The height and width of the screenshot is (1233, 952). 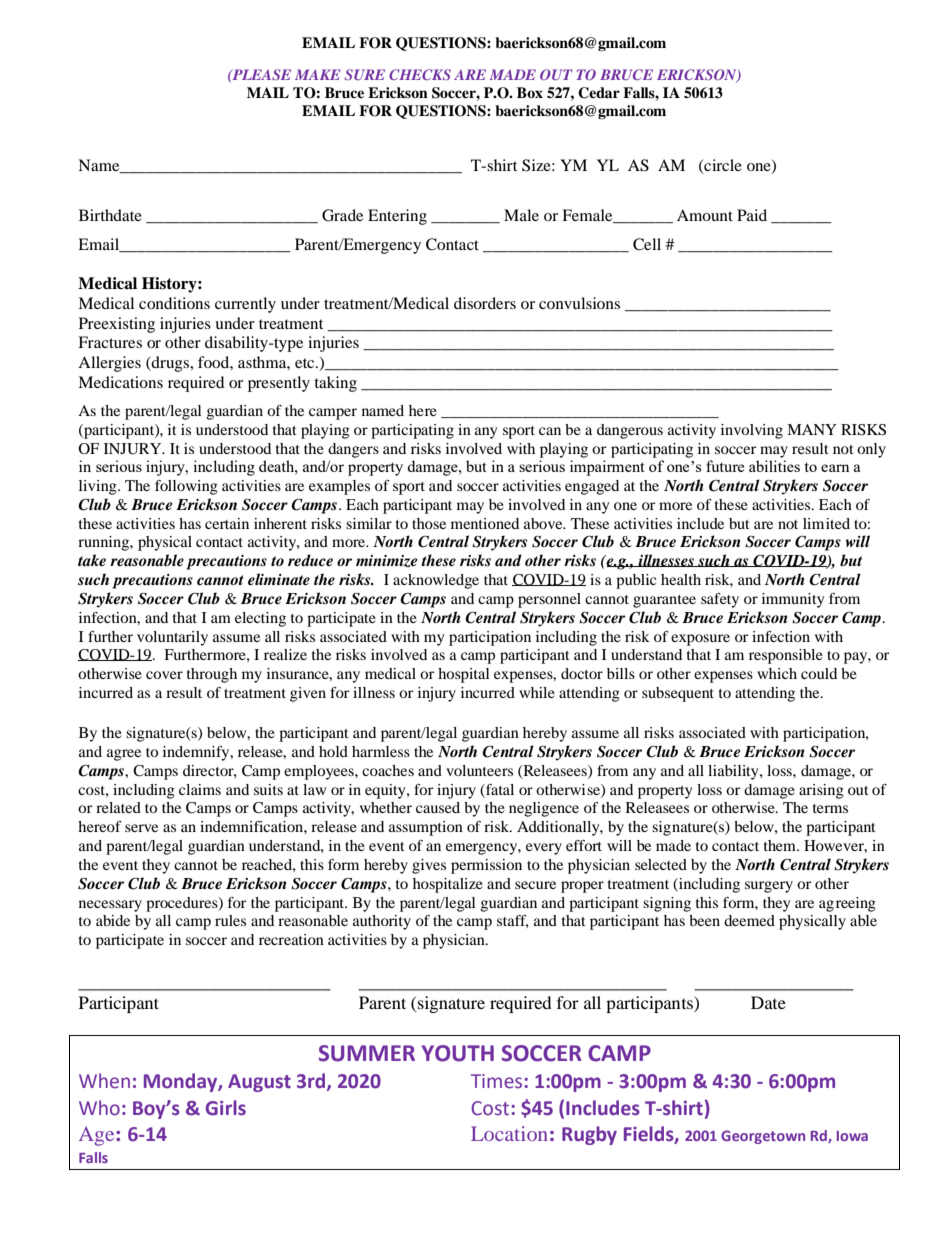 I want to click on Paid, so click(x=752, y=215).
